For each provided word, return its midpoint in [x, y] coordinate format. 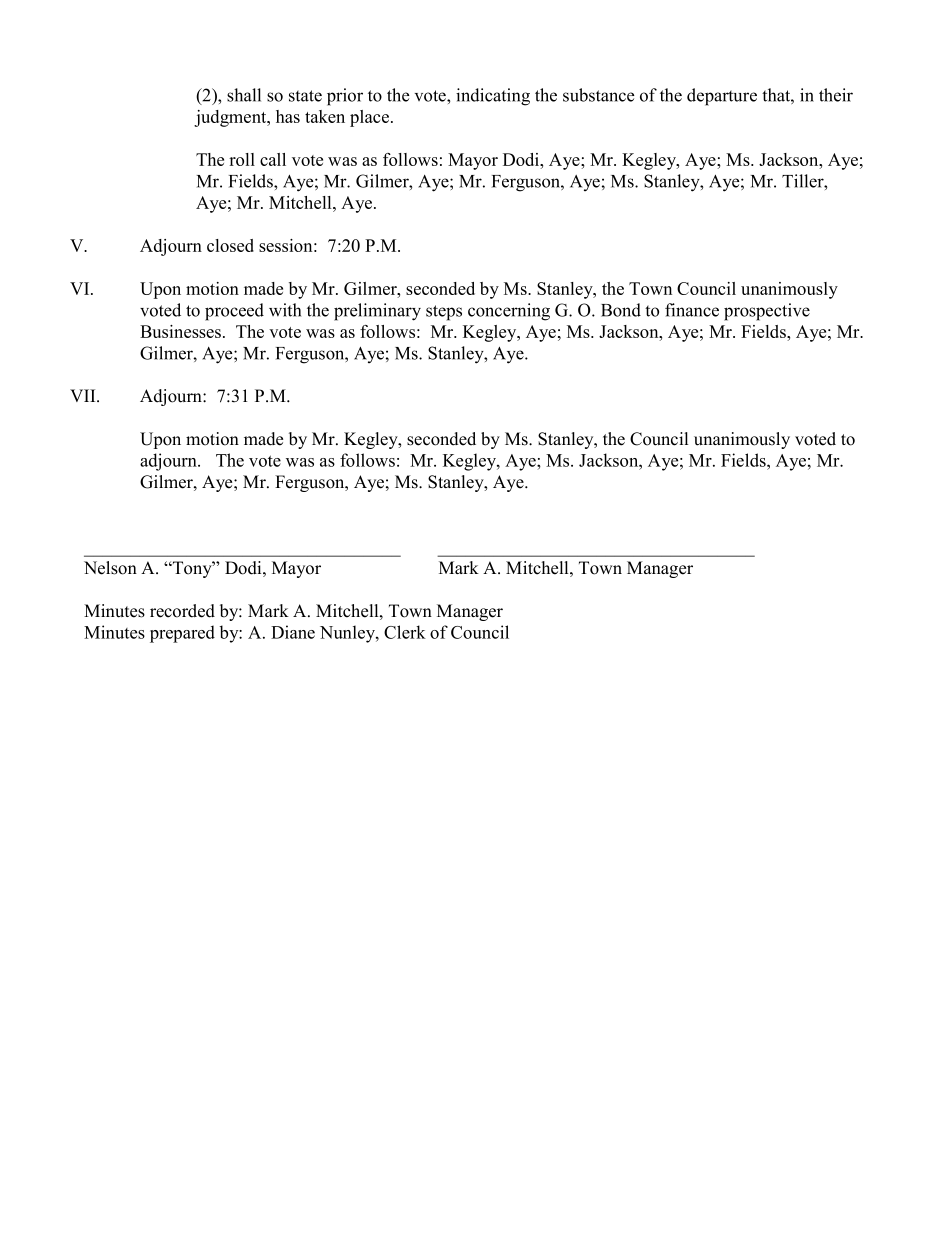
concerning [509, 312]
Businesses [180, 331]
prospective [767, 312]
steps [444, 313]
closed [230, 245]
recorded [182, 611]
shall [244, 95]
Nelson [110, 568]
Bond [621, 310]
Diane [293, 632]
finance [692, 310]
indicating [493, 97]
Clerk [405, 632]
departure [722, 97]
